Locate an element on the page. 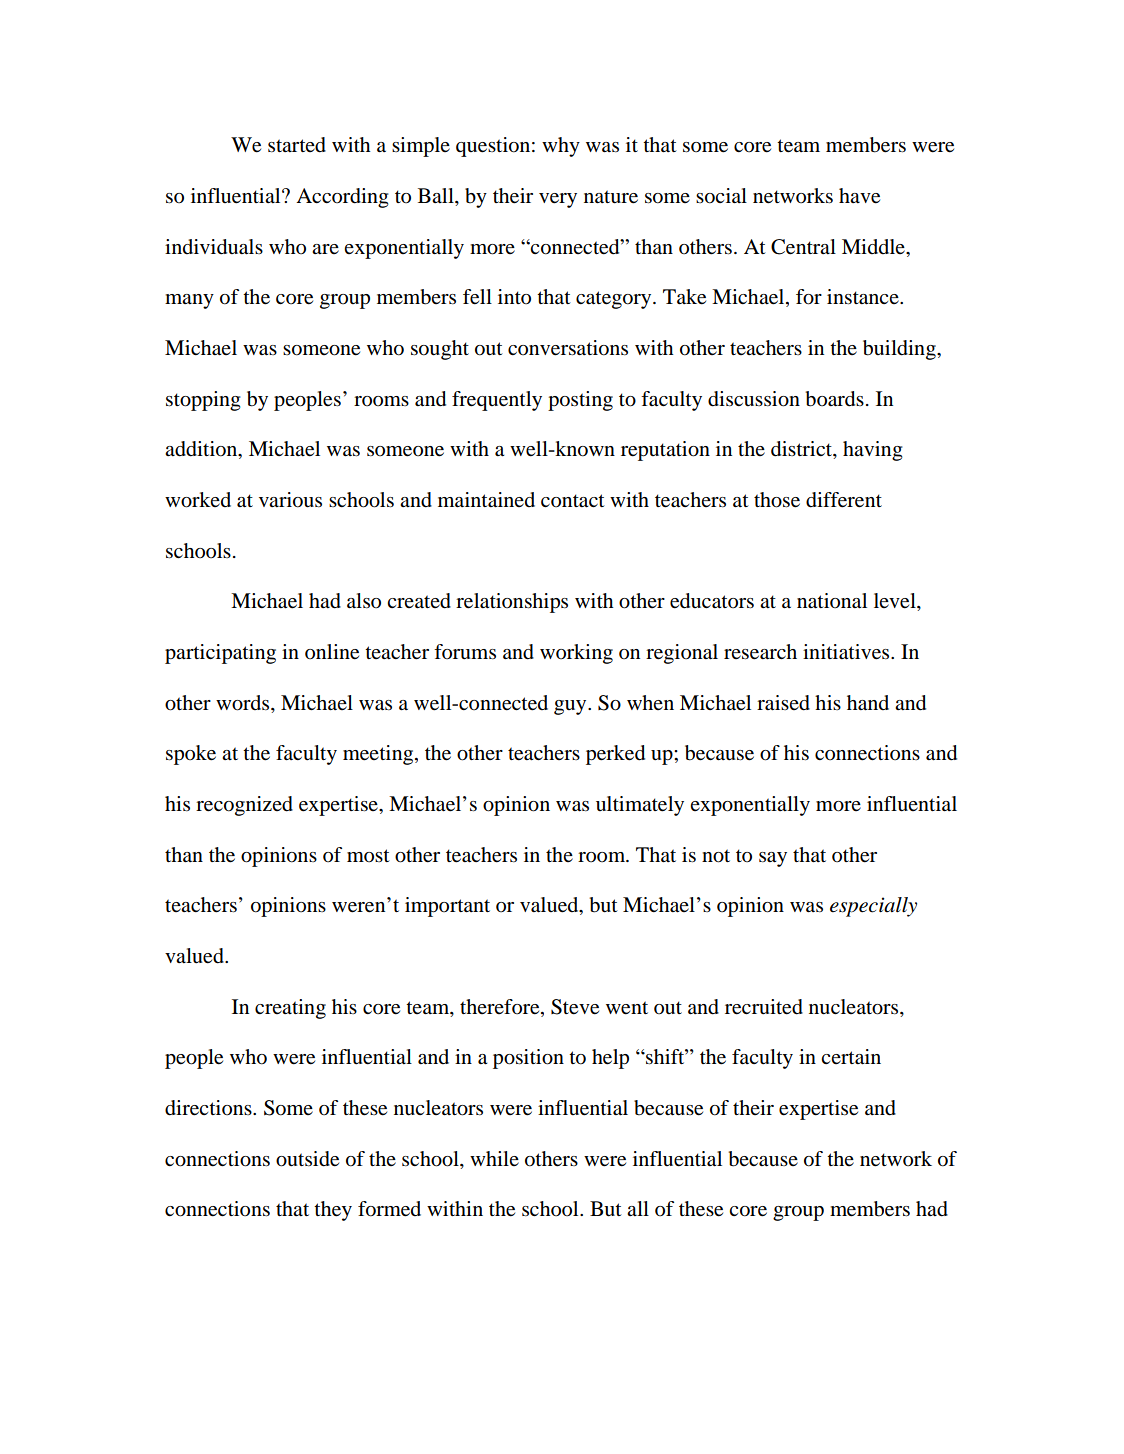 This image has width=1124, height=1454. especially is located at coordinates (873, 907).
